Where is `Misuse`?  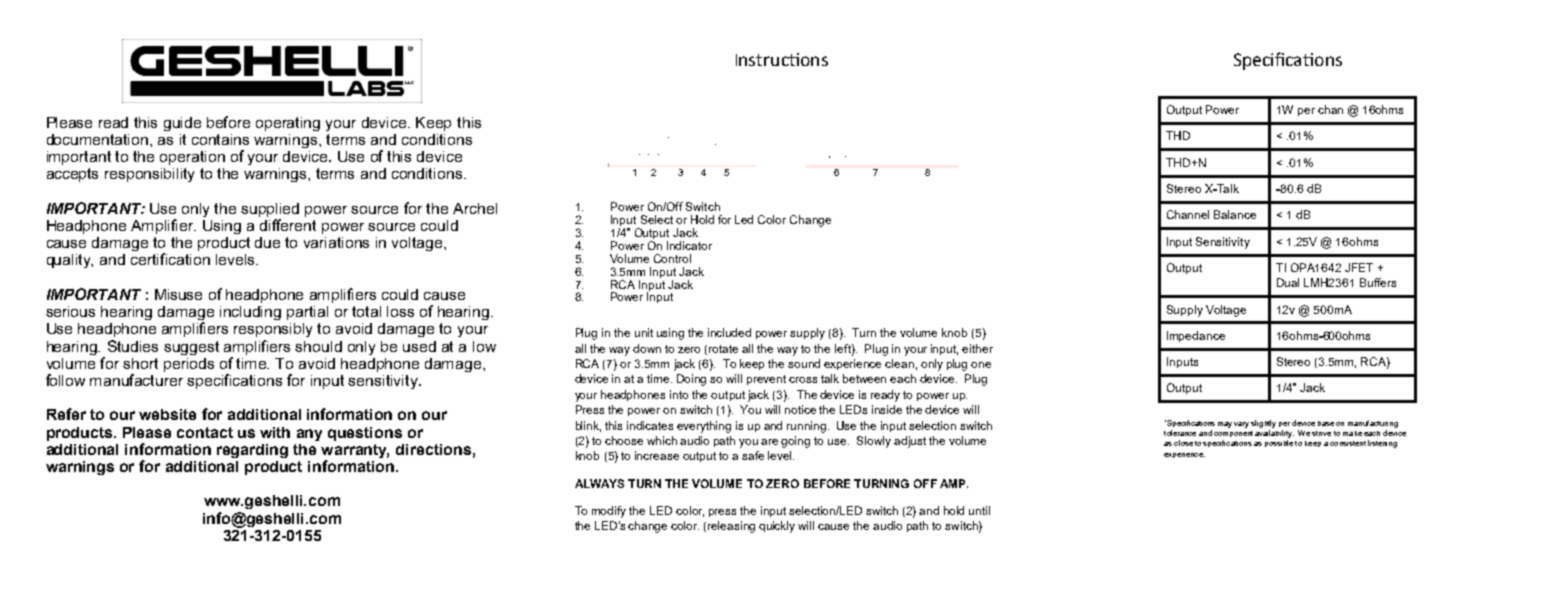 Misuse is located at coordinates (178, 294).
